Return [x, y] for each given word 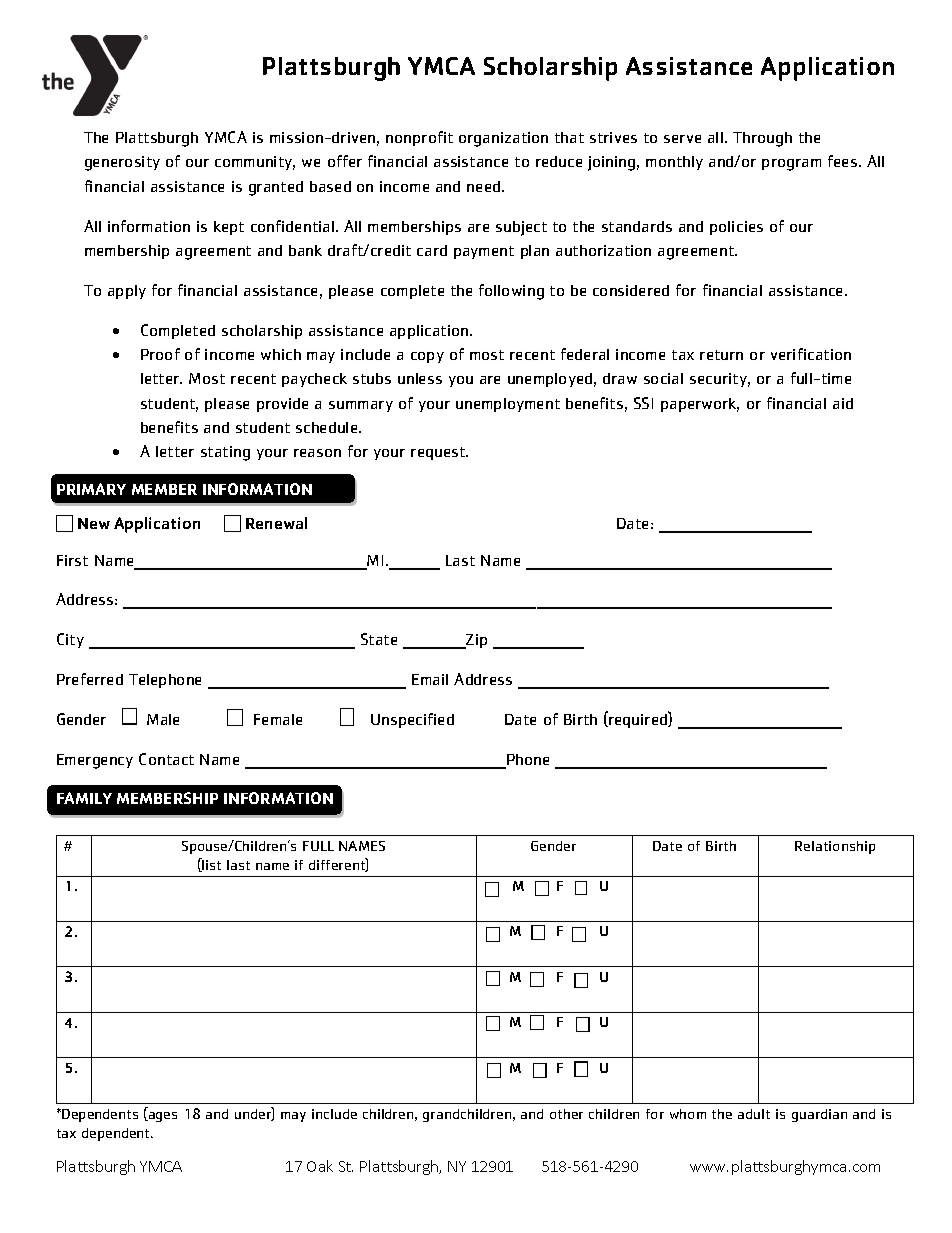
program [791, 165]
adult [754, 1114]
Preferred [90, 679]
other [566, 1114]
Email [430, 679]
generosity [122, 163]
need [483, 186]
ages [162, 1117]
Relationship [835, 847]
